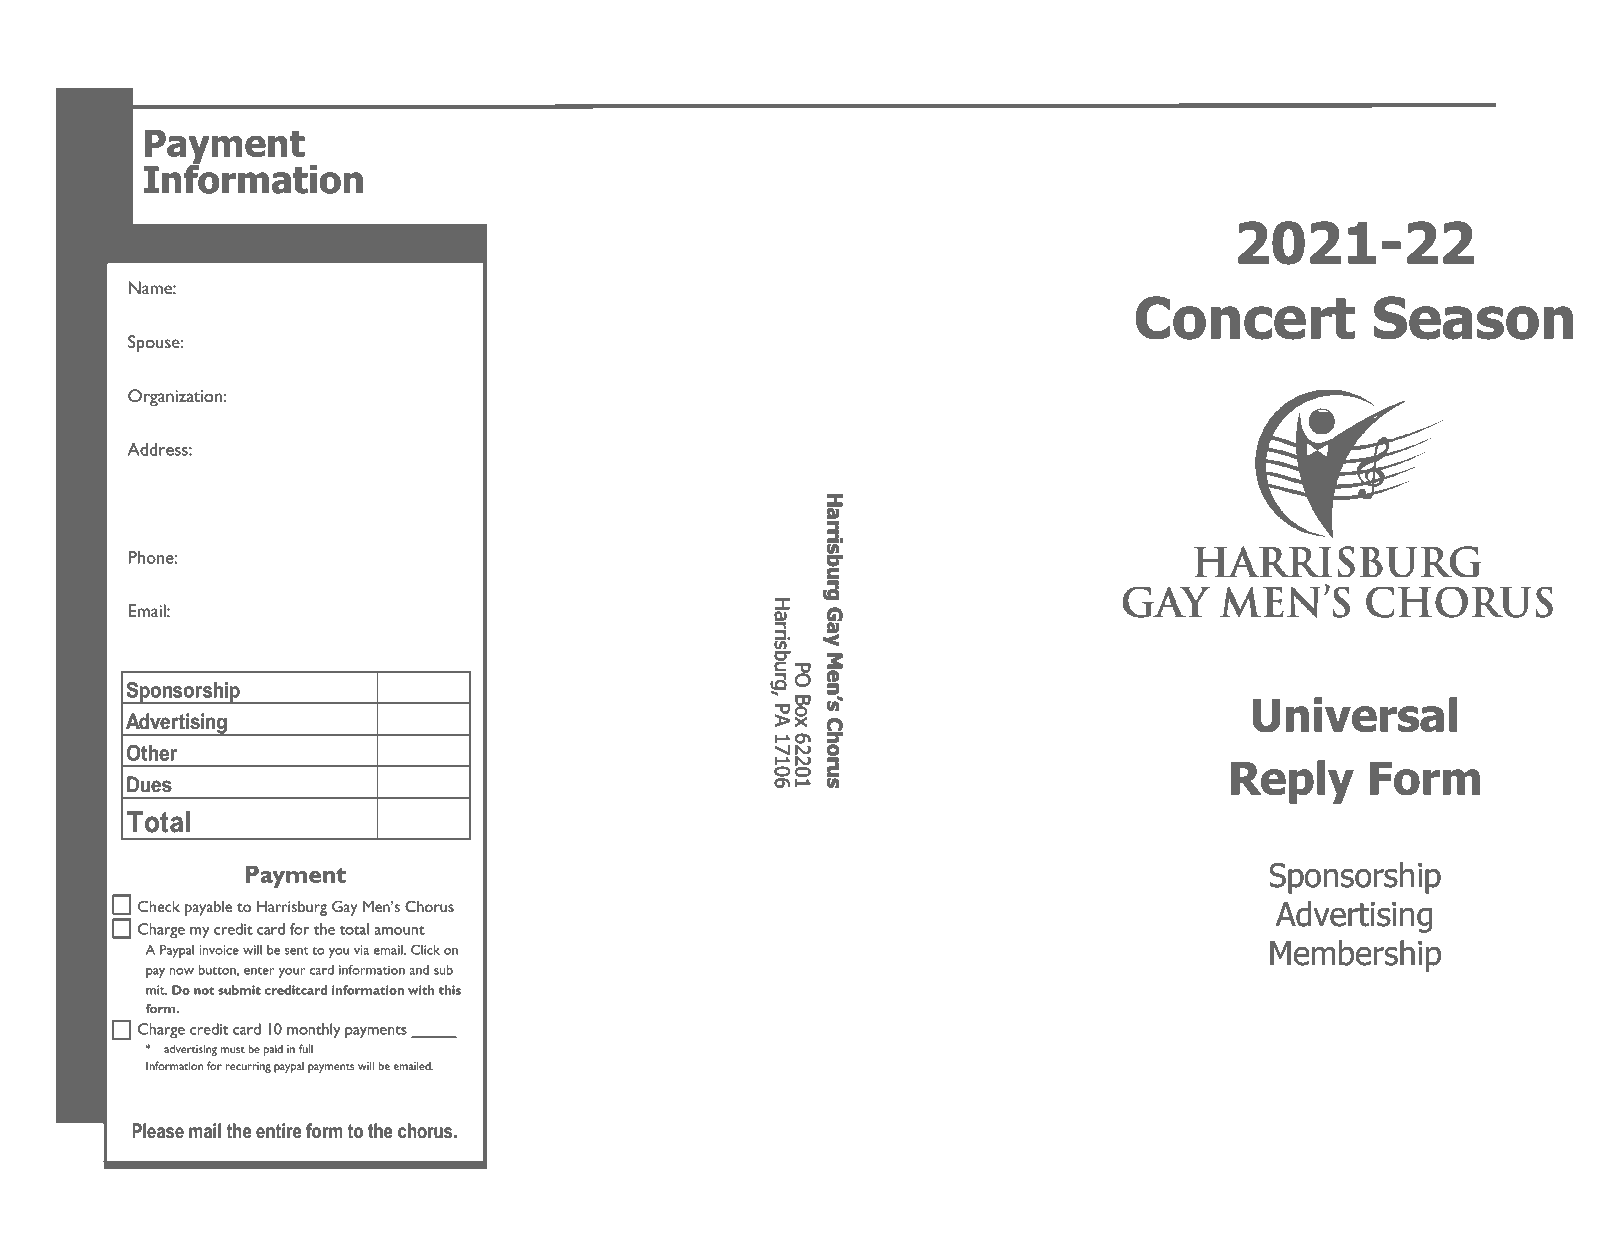 Image resolution: width=1607 pixels, height=1242 pixels. I want to click on Organization, so click(175, 397).
